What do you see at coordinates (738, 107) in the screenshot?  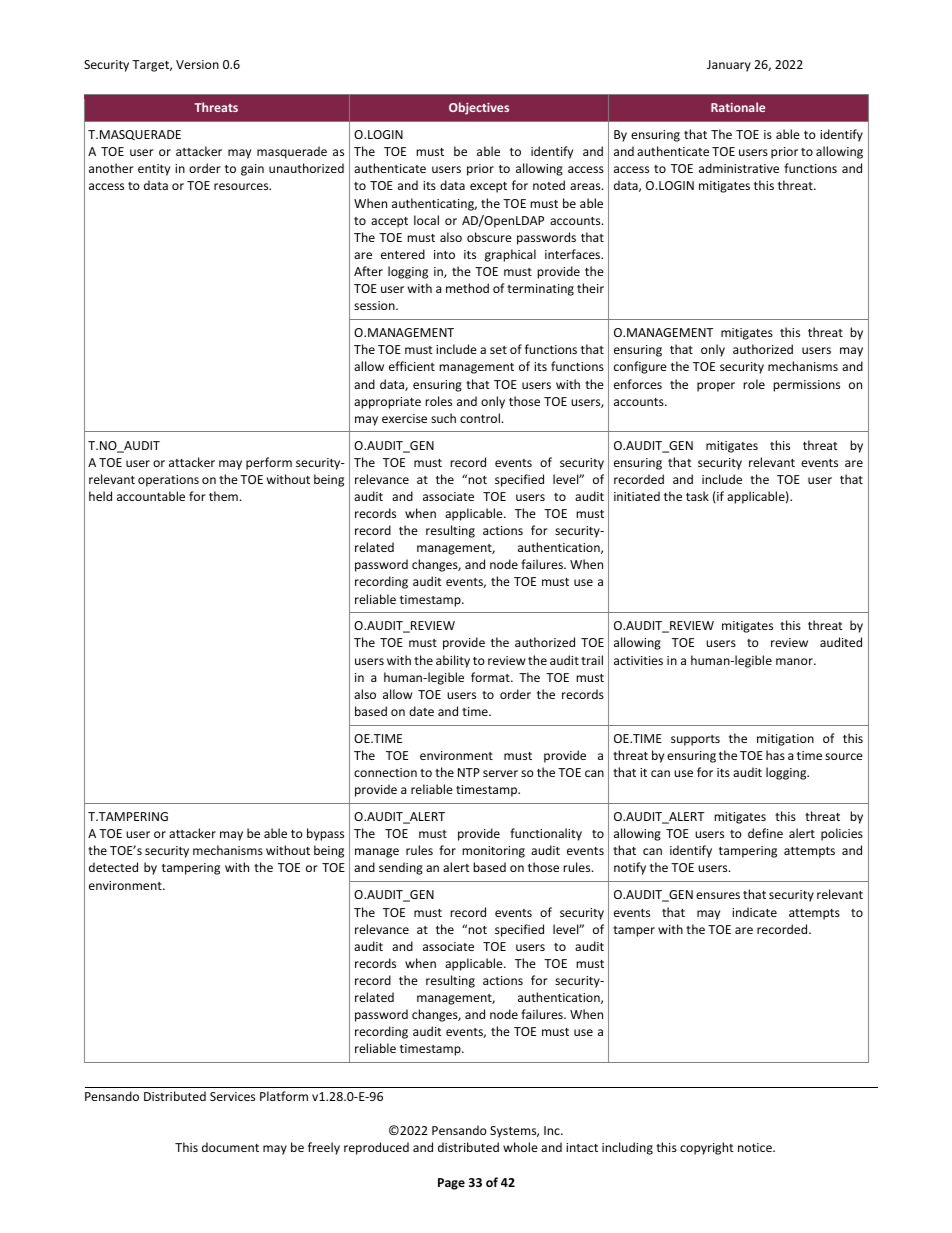 I see `Rationale` at bounding box center [738, 107].
